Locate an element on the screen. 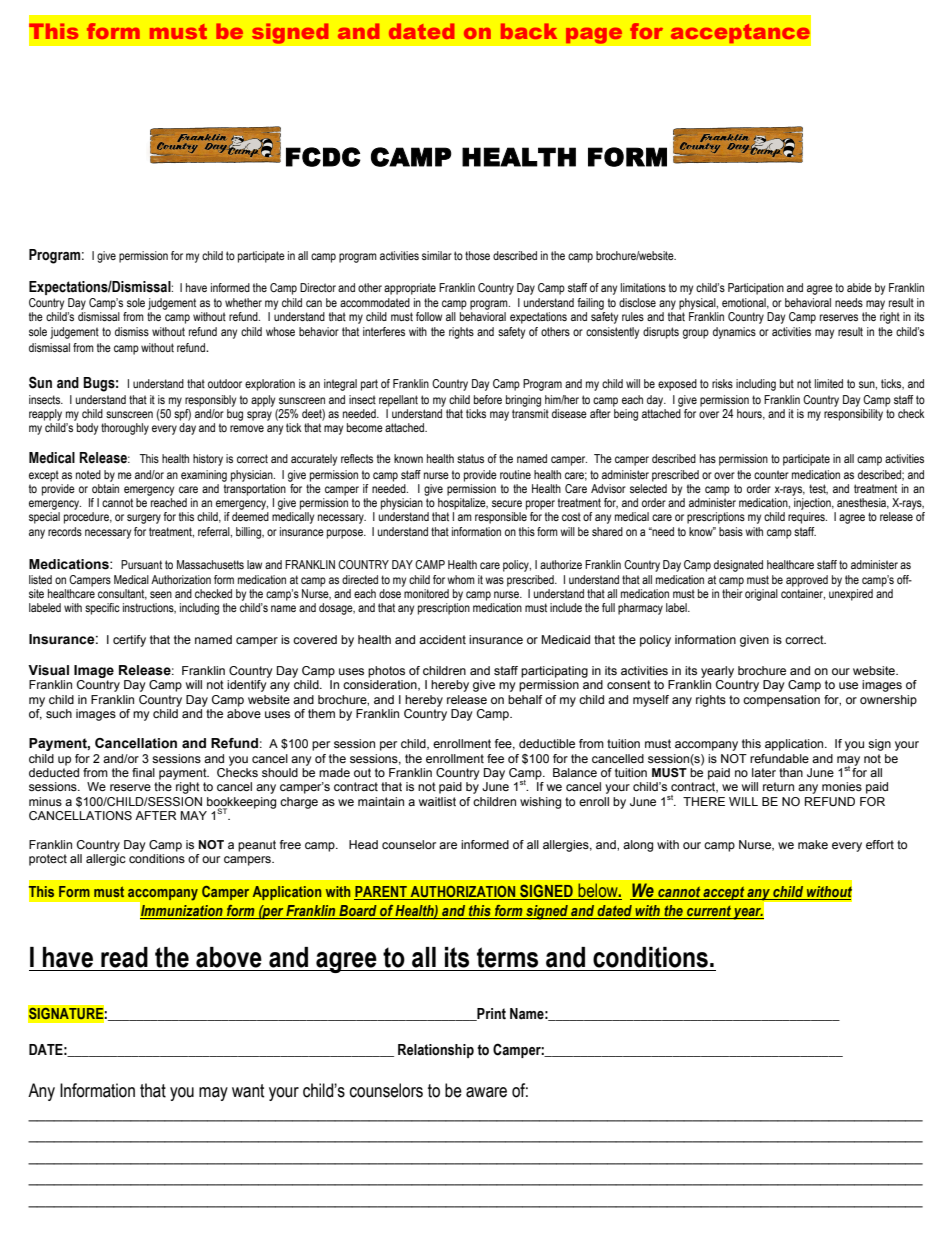  thoroughly is located at coordinates (125, 429).
